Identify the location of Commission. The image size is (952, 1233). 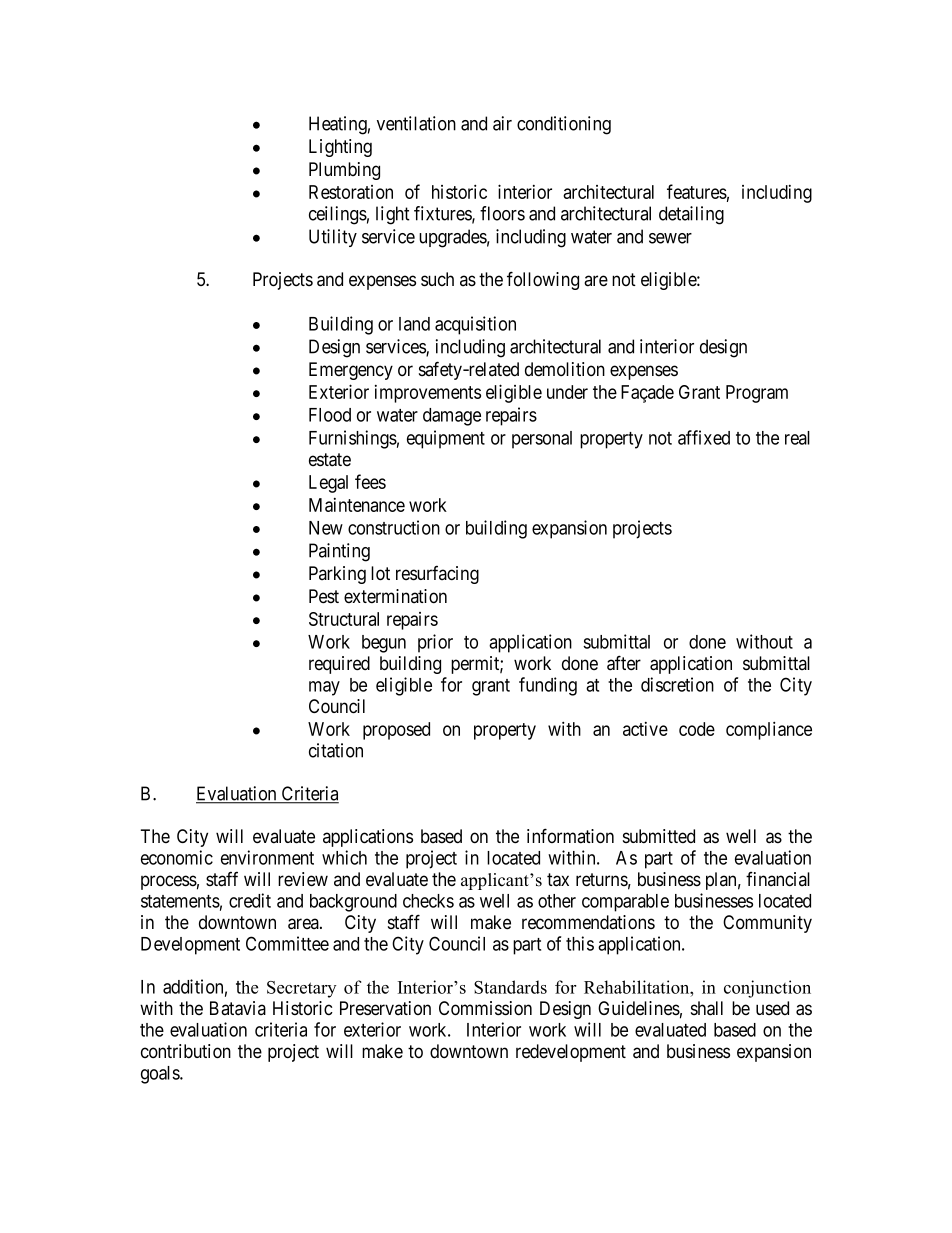
(485, 1008).
